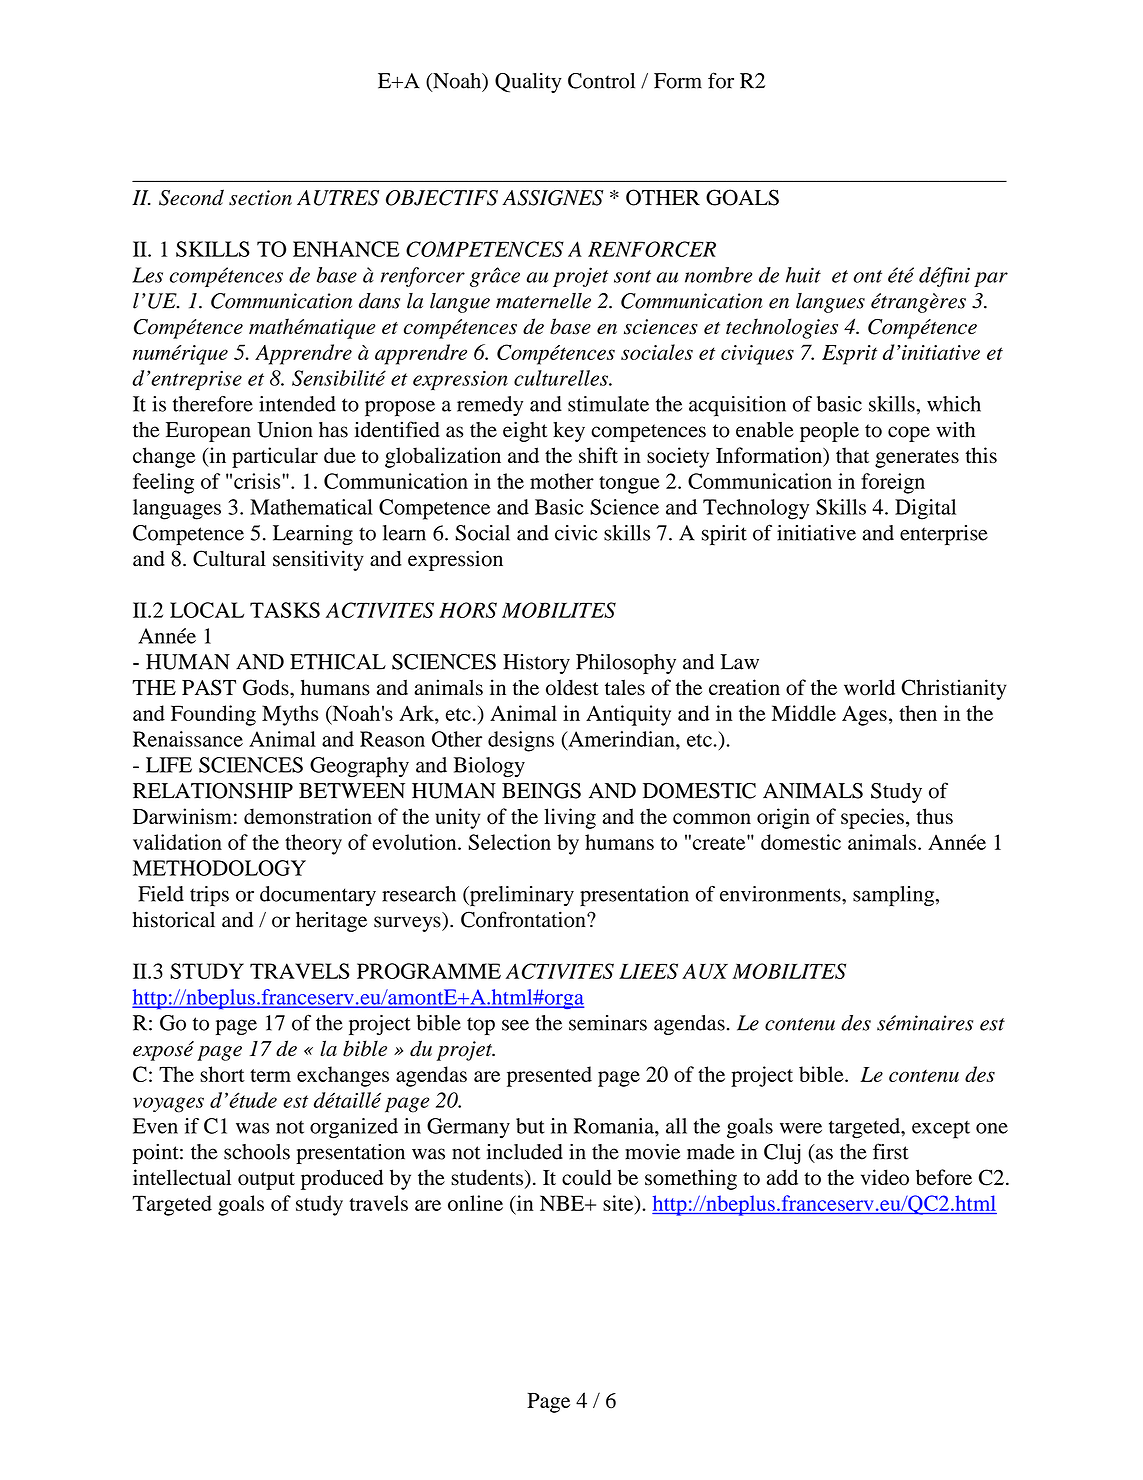 Image resolution: width=1143 pixels, height=1480 pixels. I want to click on video, so click(885, 1177).
